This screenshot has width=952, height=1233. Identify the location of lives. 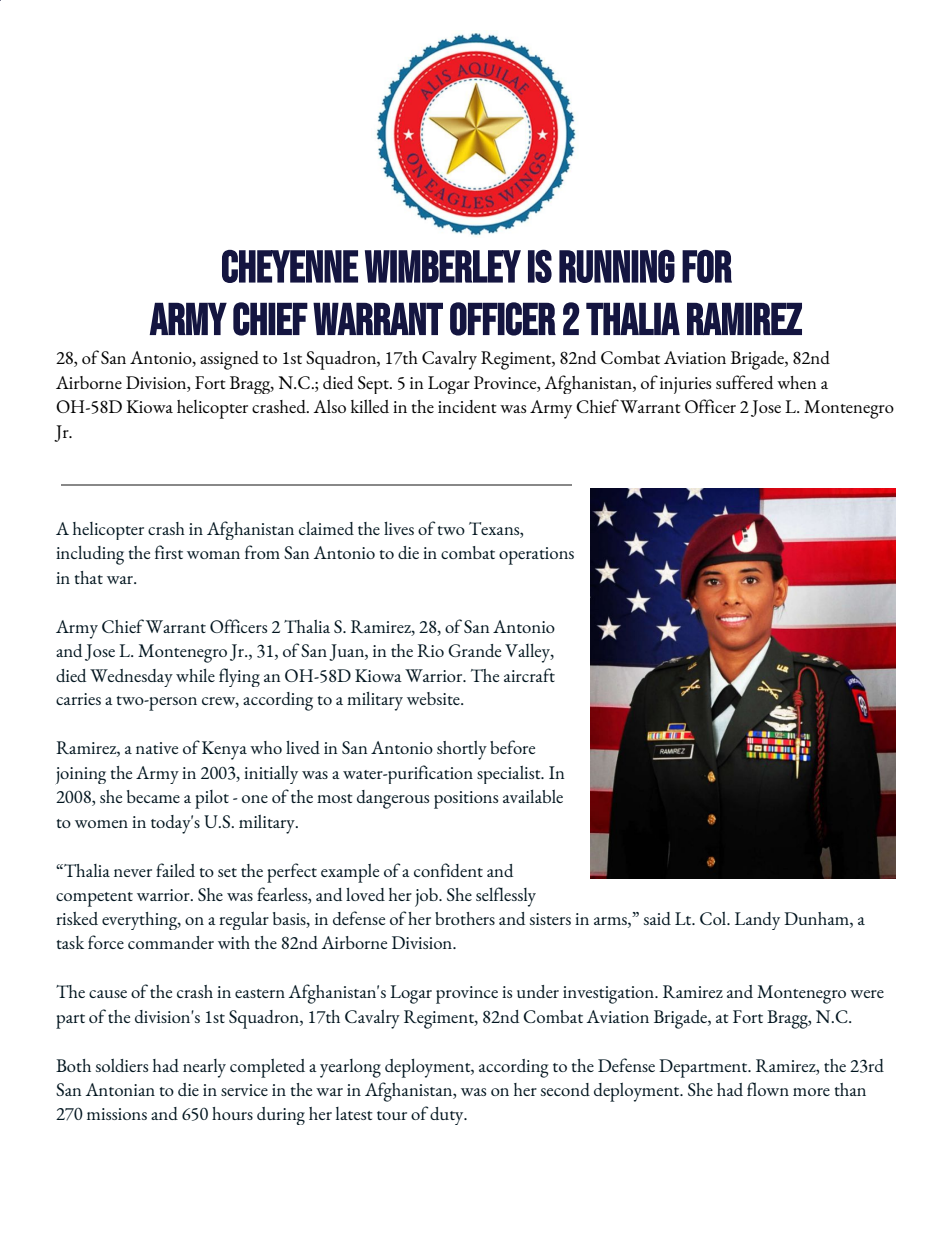
(399, 528).
